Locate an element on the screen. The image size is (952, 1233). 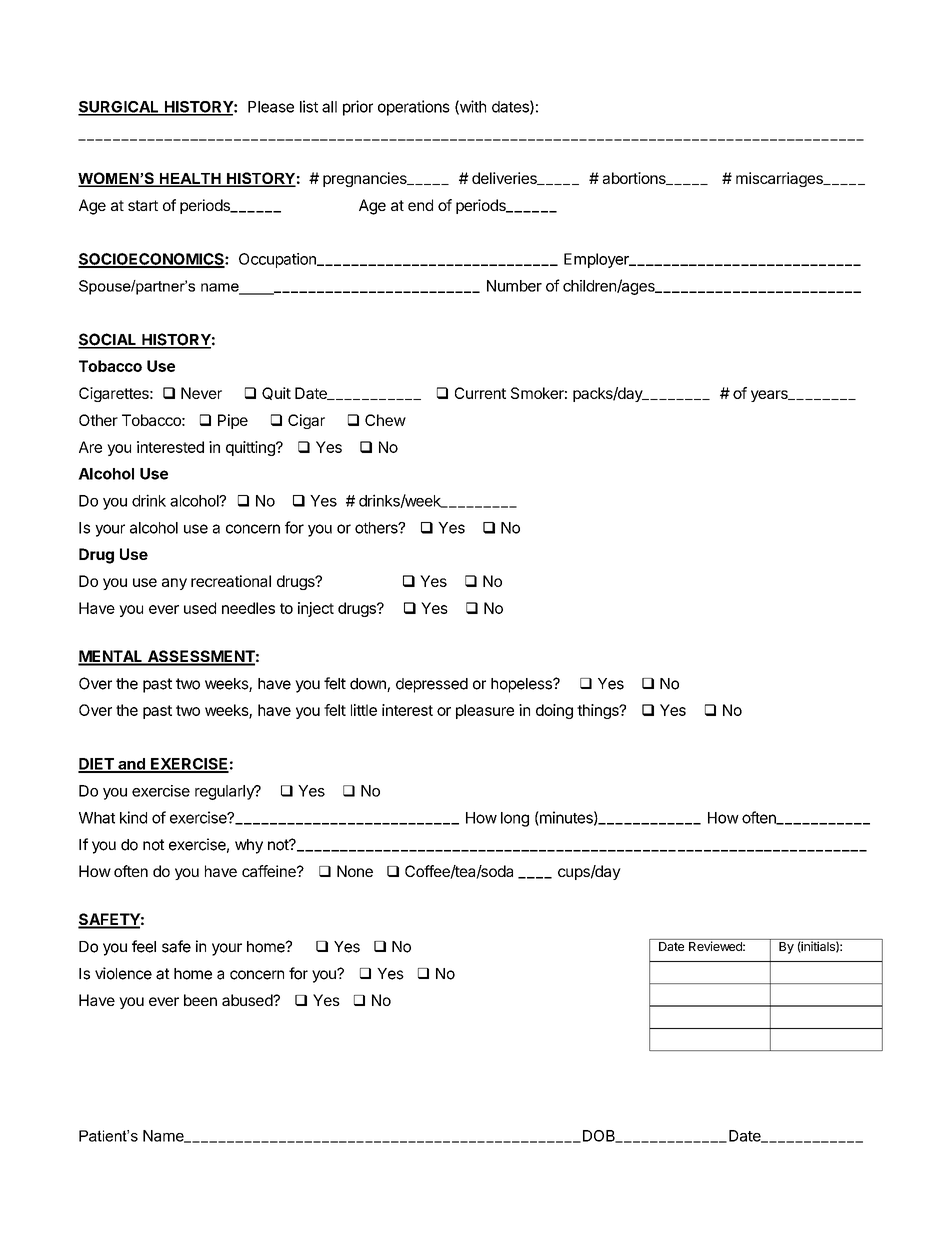
operations is located at coordinates (414, 108).
